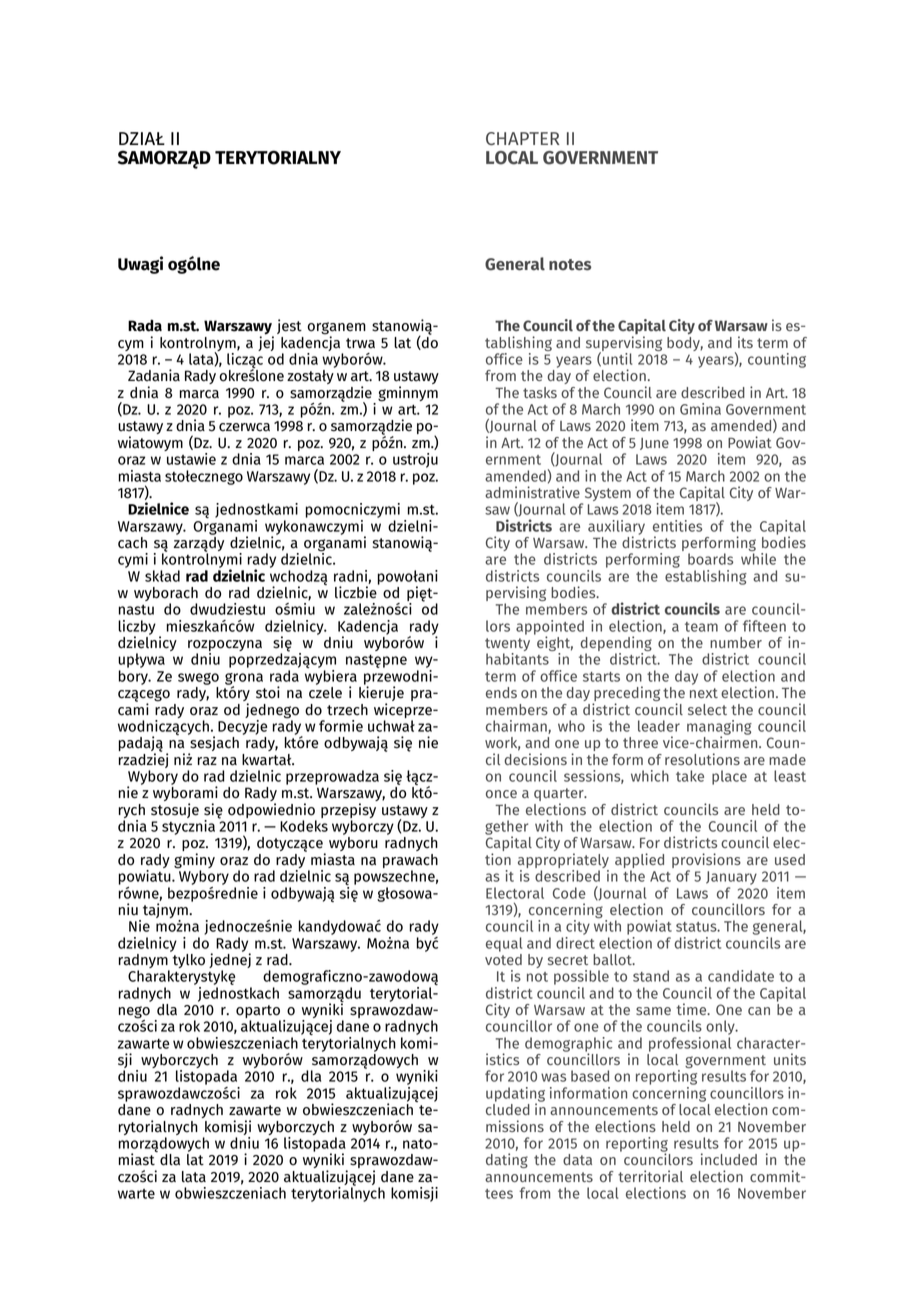 The image size is (924, 1314). Describe the element at coordinates (501, 692) in the page. I see `ends` at that location.
